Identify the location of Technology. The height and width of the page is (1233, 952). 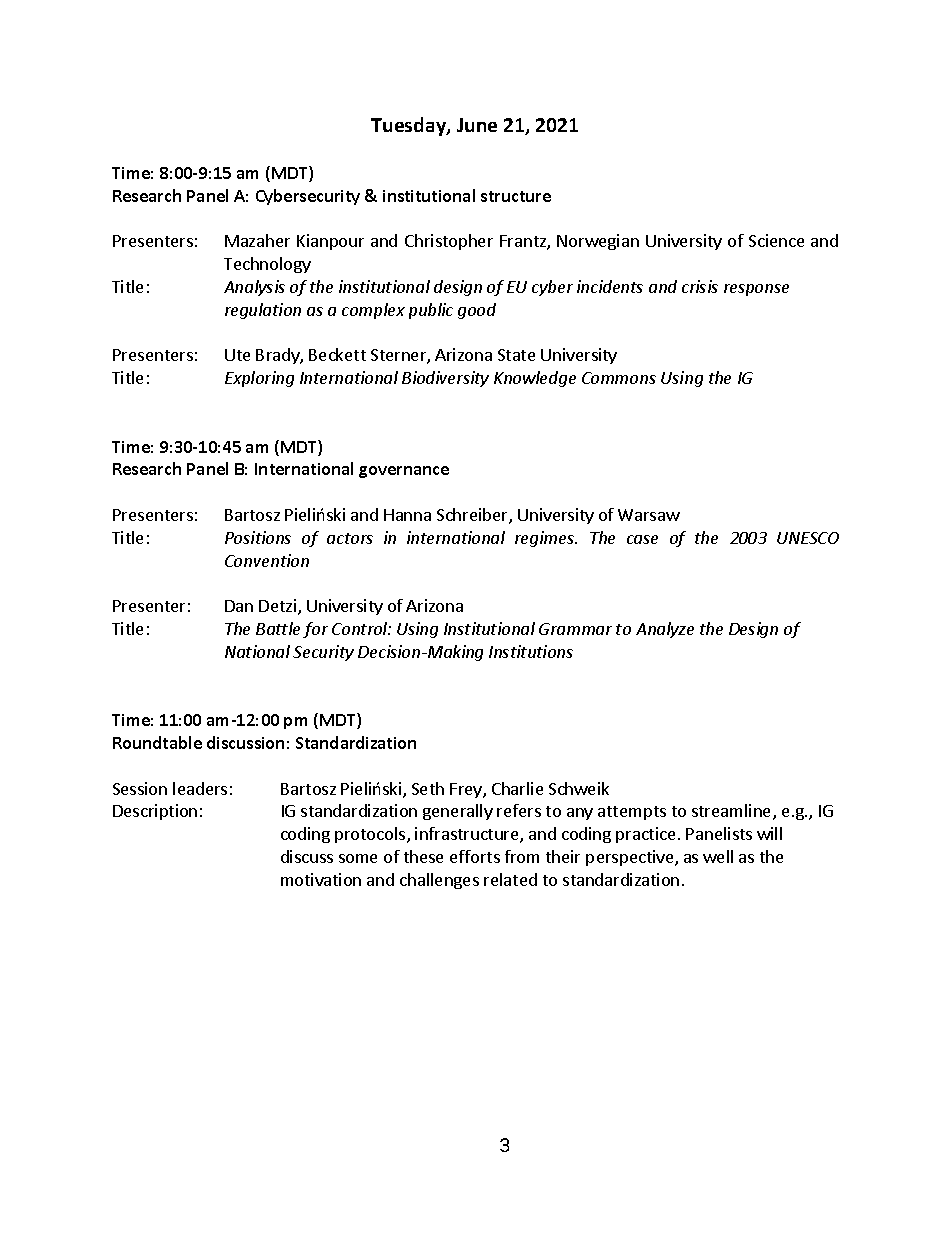
(267, 265).
